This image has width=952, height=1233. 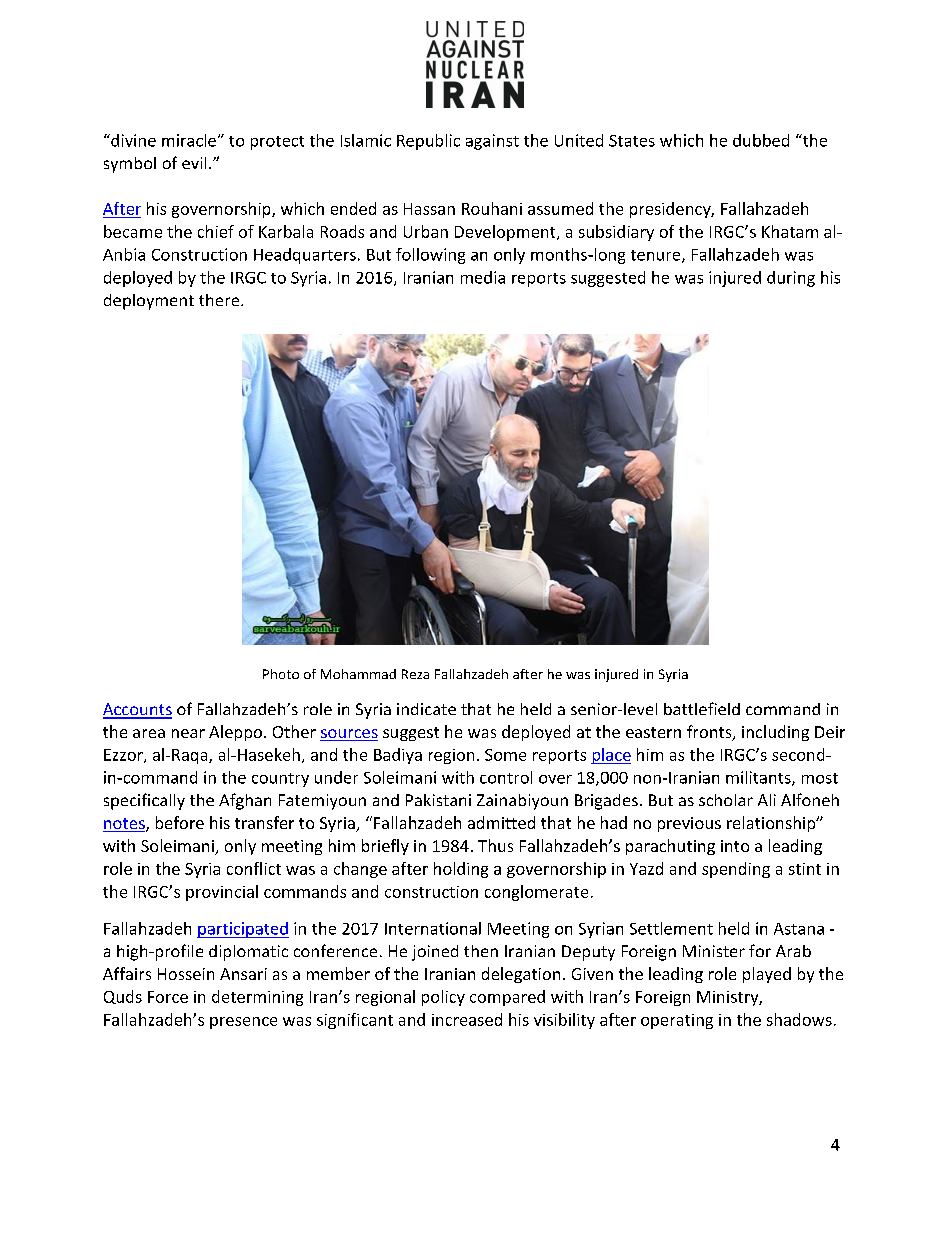 What do you see at coordinates (194, 163) in the image?
I see `evil` at bounding box center [194, 163].
